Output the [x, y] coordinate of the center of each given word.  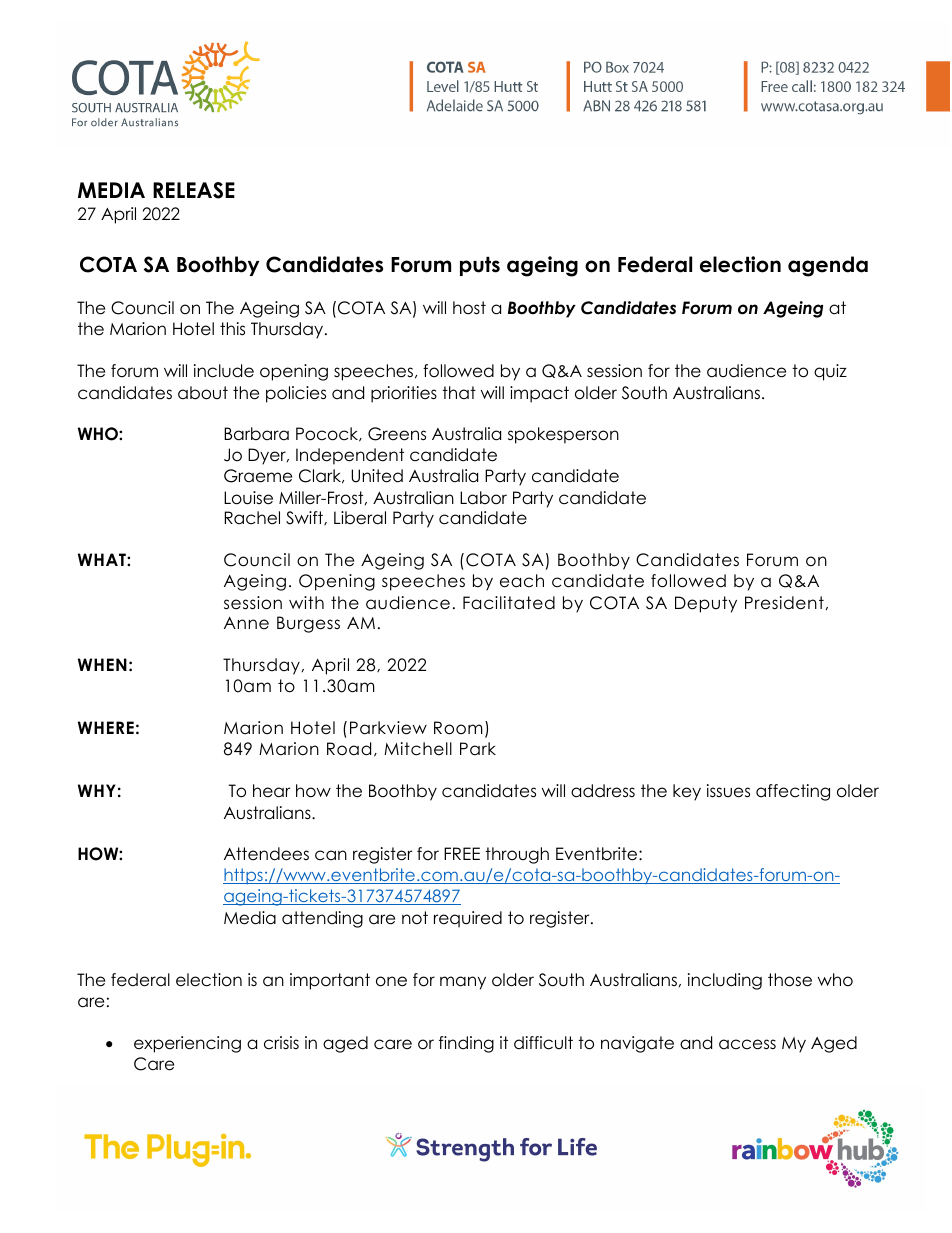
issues [728, 791]
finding [466, 1044]
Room [458, 728]
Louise [248, 498]
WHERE [106, 727]
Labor [483, 498]
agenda [828, 266]
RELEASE [194, 190]
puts [480, 266]
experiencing [187, 1044]
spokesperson [563, 435]
